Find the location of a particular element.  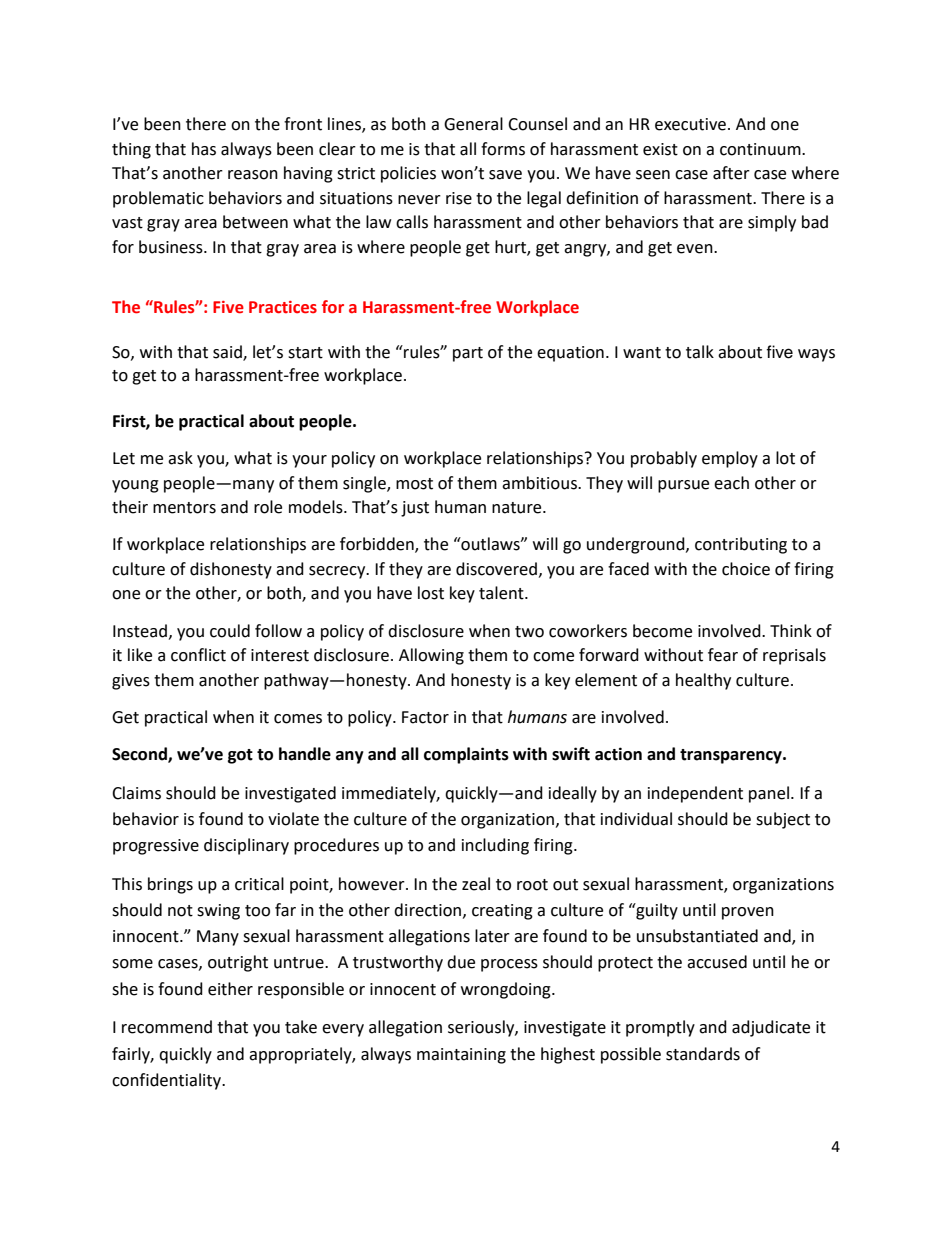

recommend is located at coordinates (167, 1027).
